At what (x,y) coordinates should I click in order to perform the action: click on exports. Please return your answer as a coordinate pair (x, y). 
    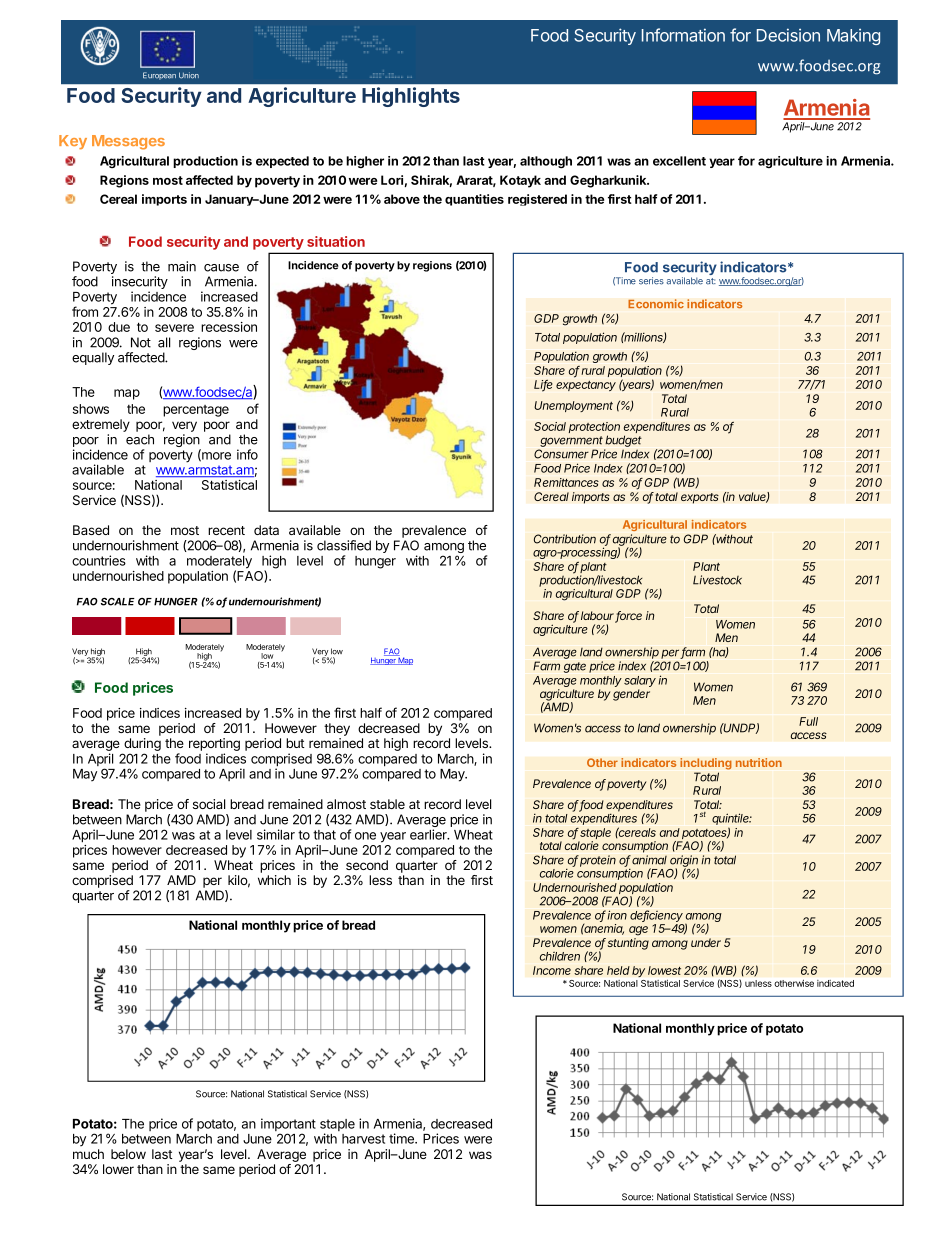
    Looking at the image, I should click on (700, 498).
